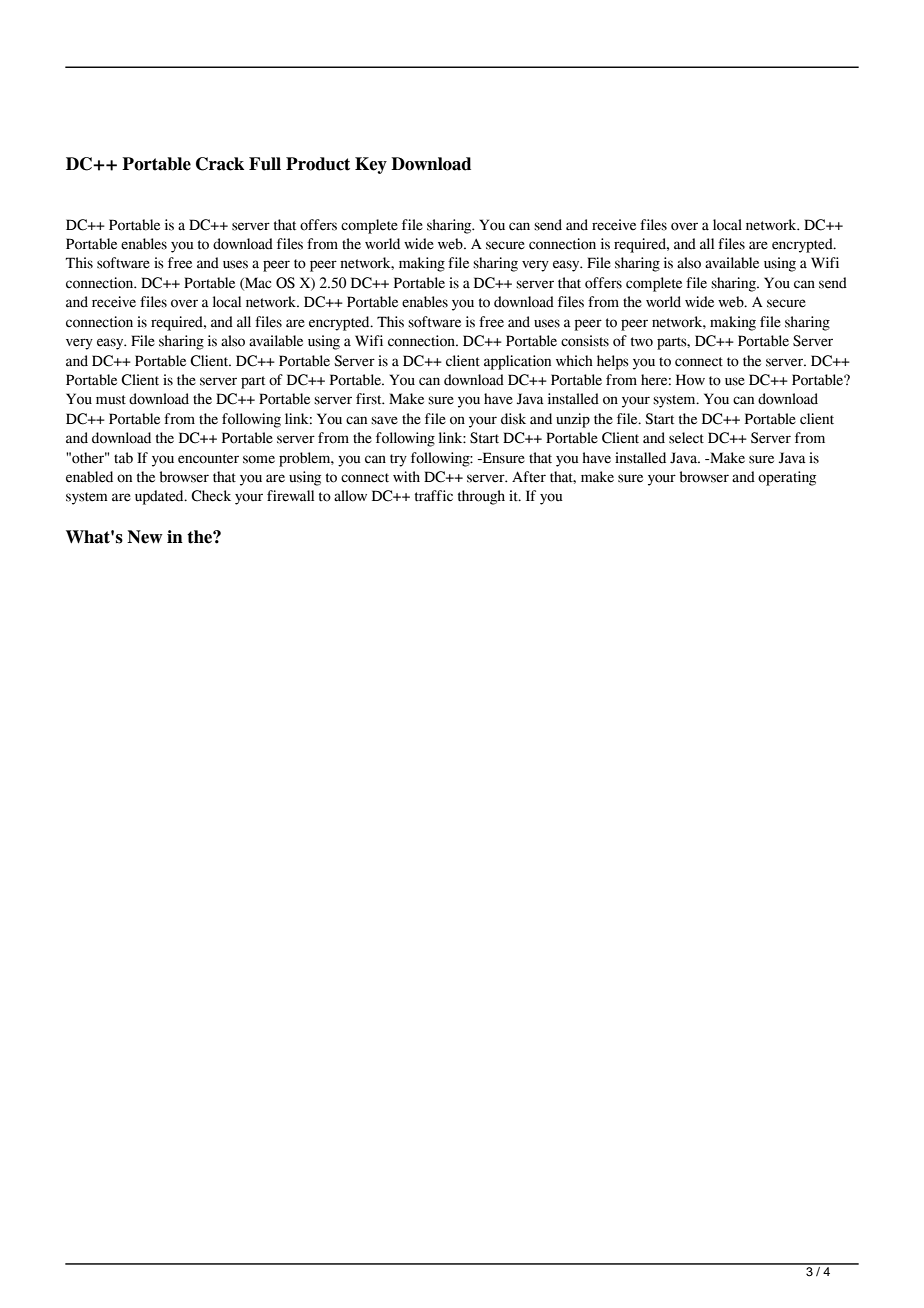 This image has height=1308, width=924. I want to click on encounter, so click(208, 459).
